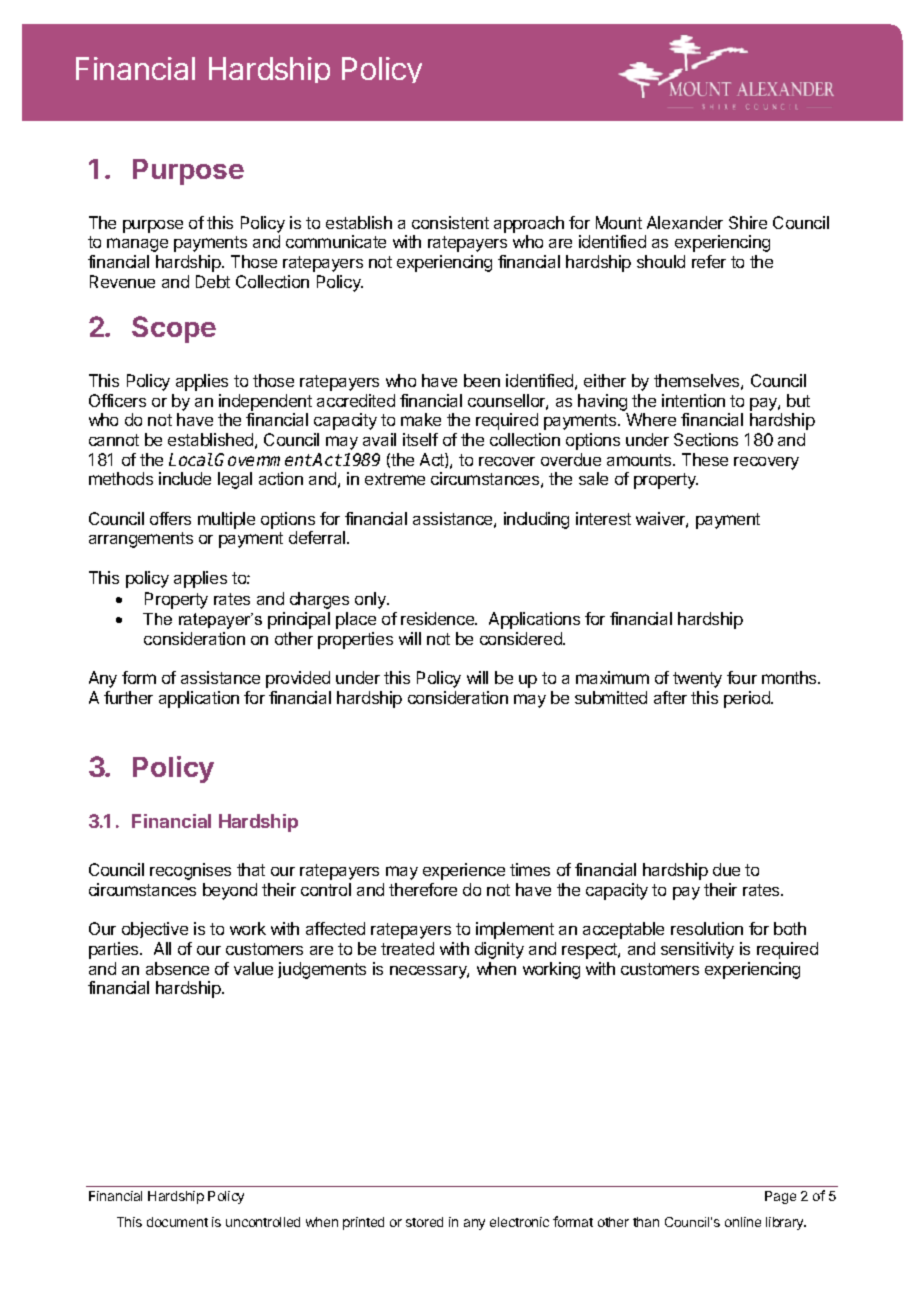 The width and height of the screenshot is (924, 1309). I want to click on itself, so click(420, 439).
